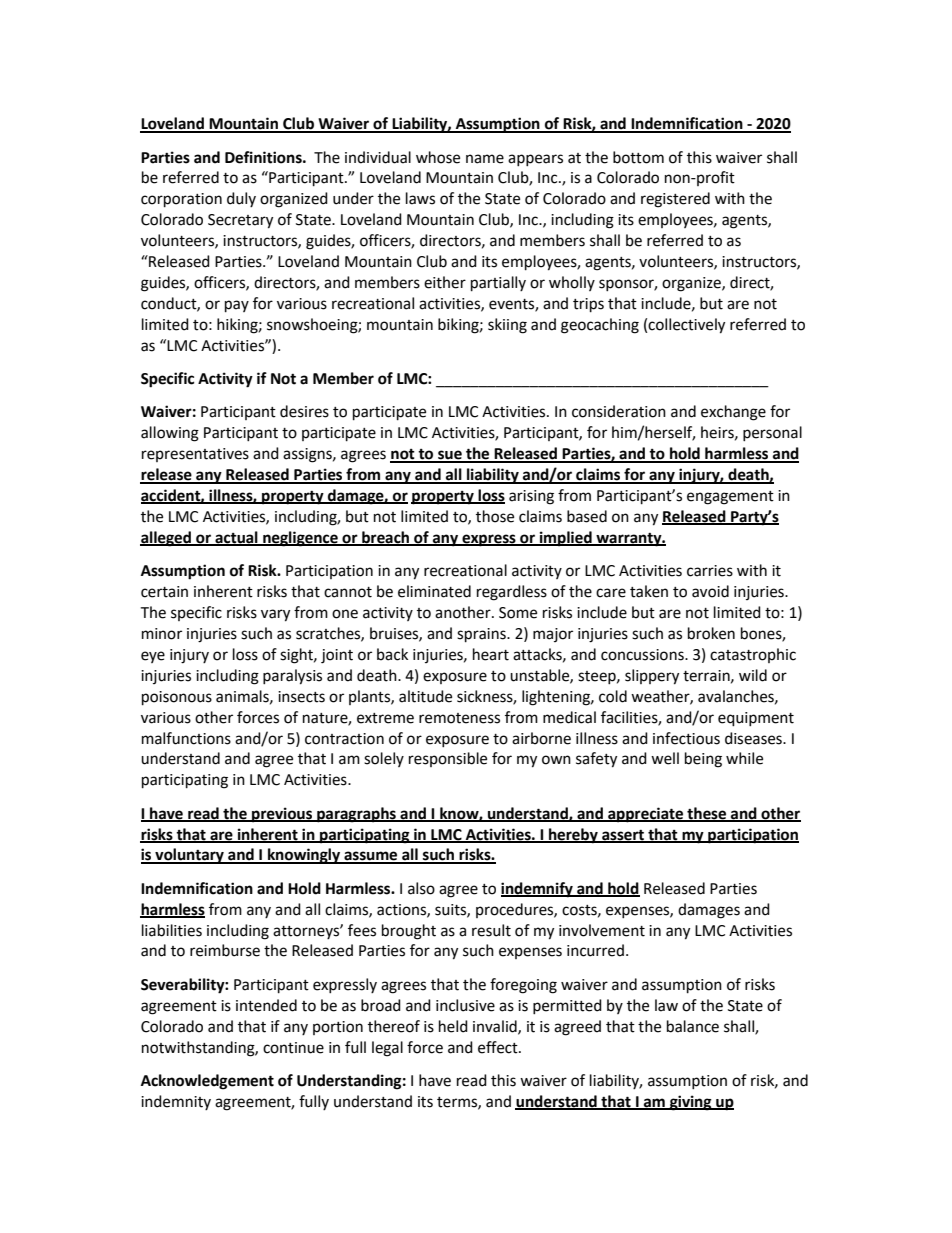 This document has height=1233, width=952. I want to click on malfunctions, so click(186, 738).
